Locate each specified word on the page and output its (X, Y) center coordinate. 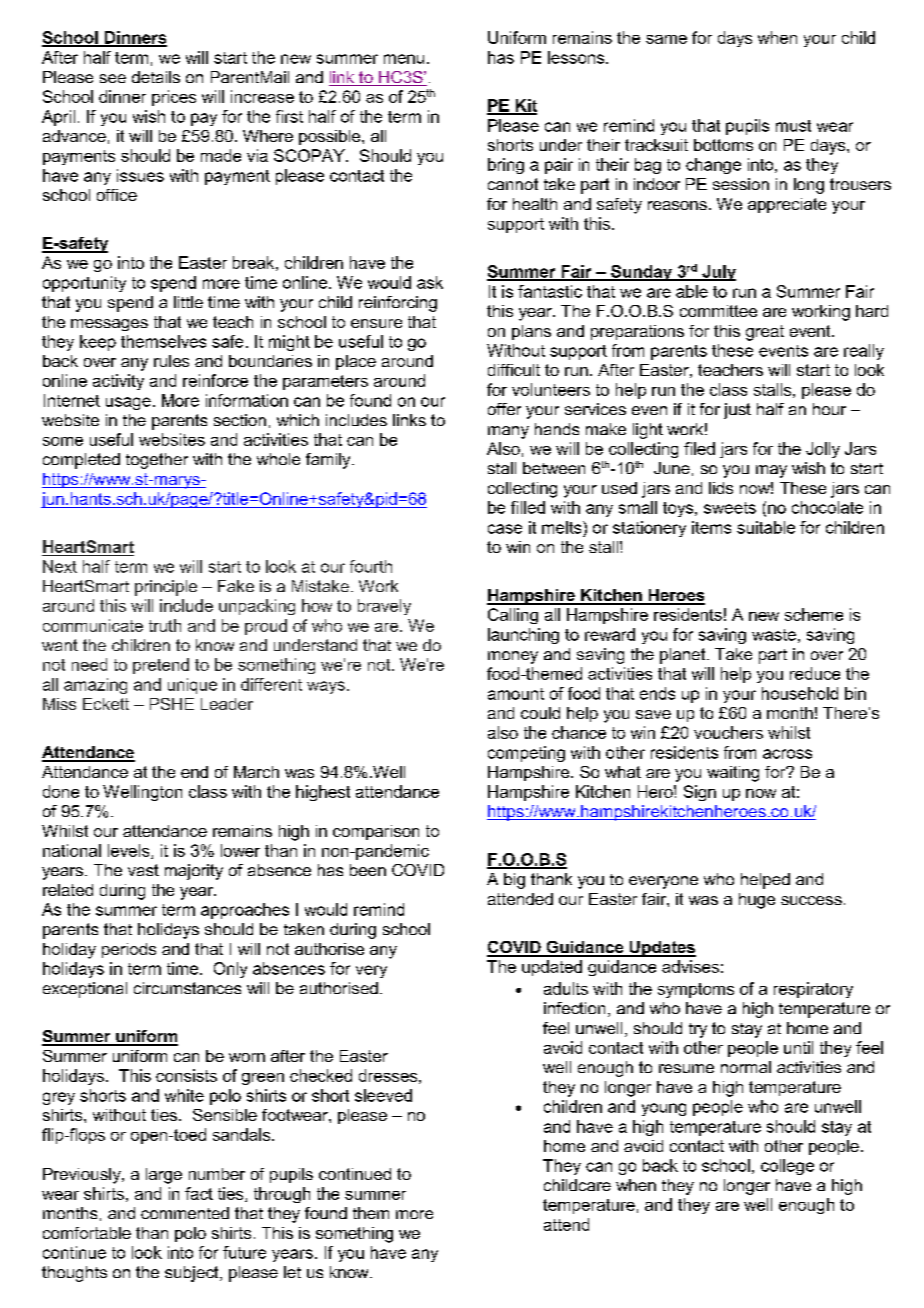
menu (404, 59)
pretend (161, 666)
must (793, 126)
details (156, 77)
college (787, 1167)
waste (774, 635)
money (513, 657)
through (282, 1195)
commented (185, 1213)
